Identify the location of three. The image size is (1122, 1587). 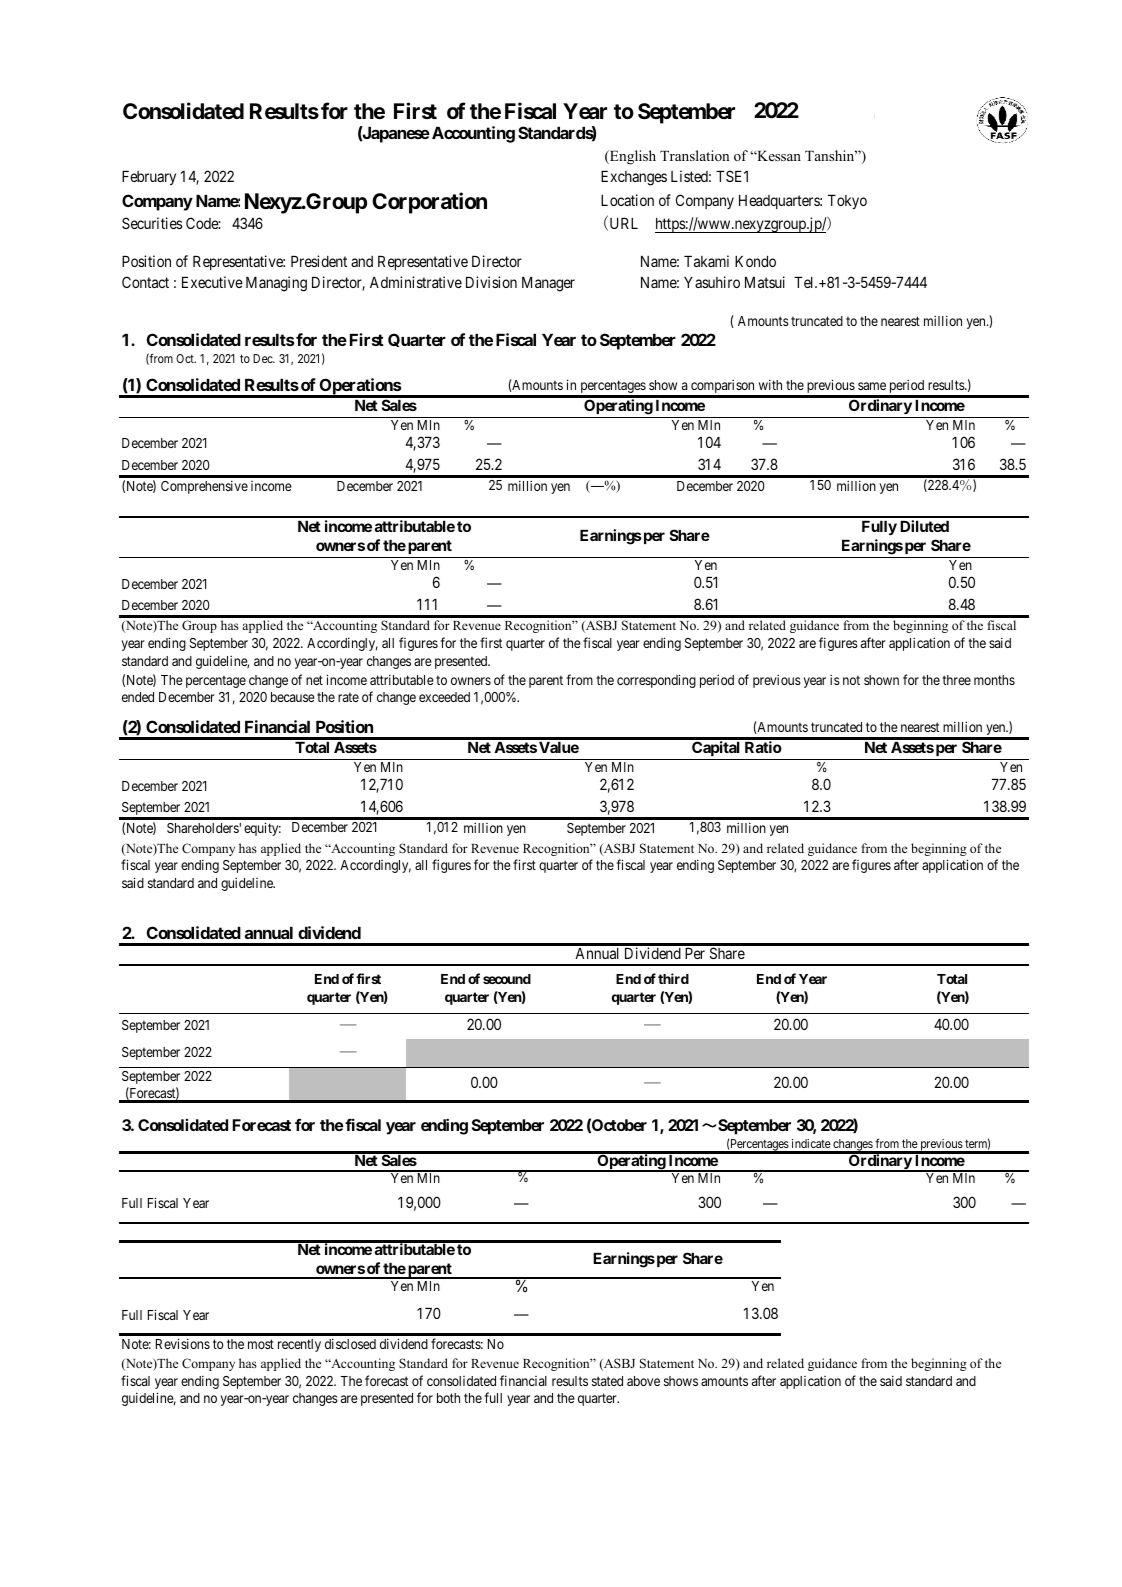
(956, 680).
